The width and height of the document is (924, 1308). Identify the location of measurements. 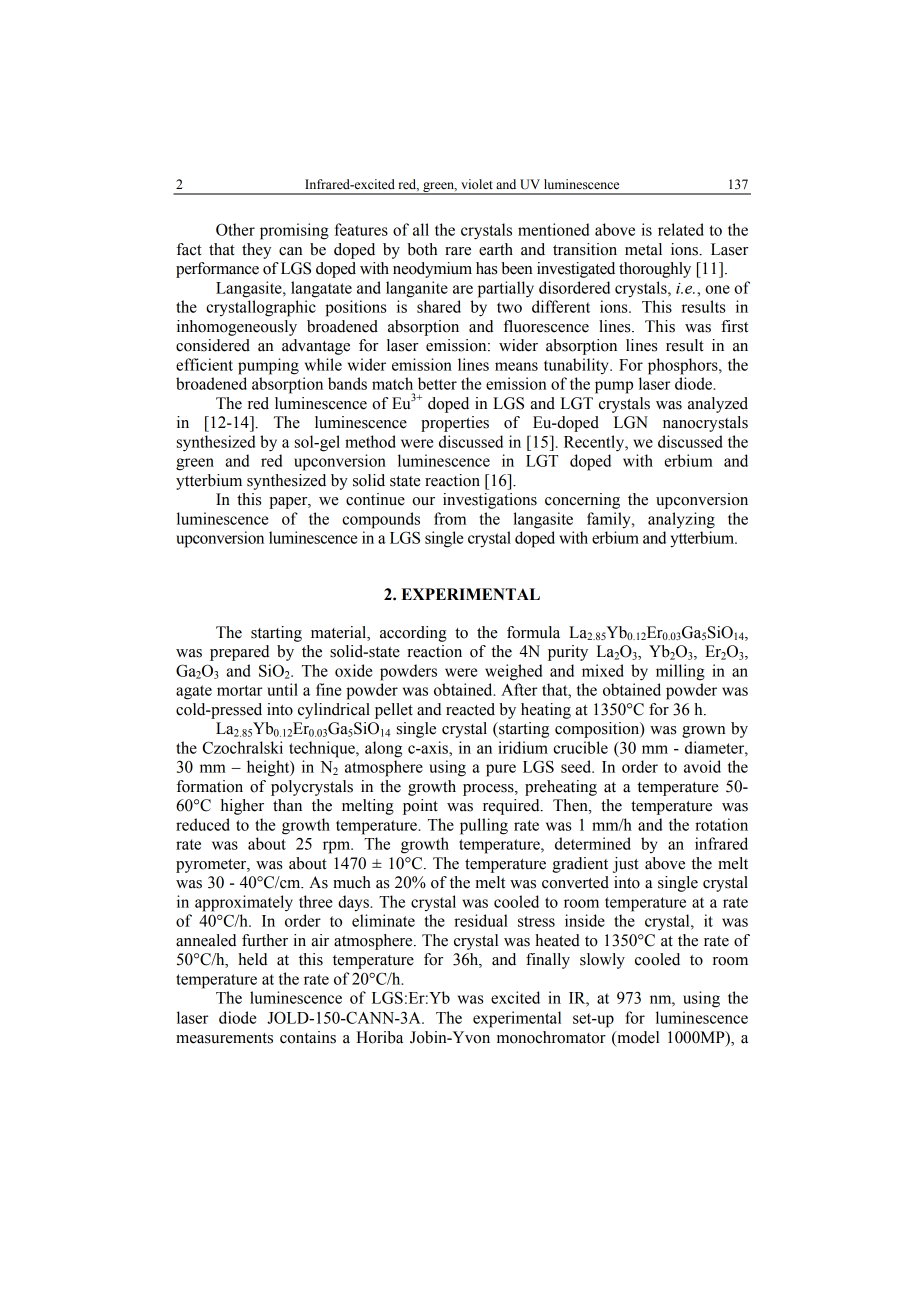
(224, 1038).
